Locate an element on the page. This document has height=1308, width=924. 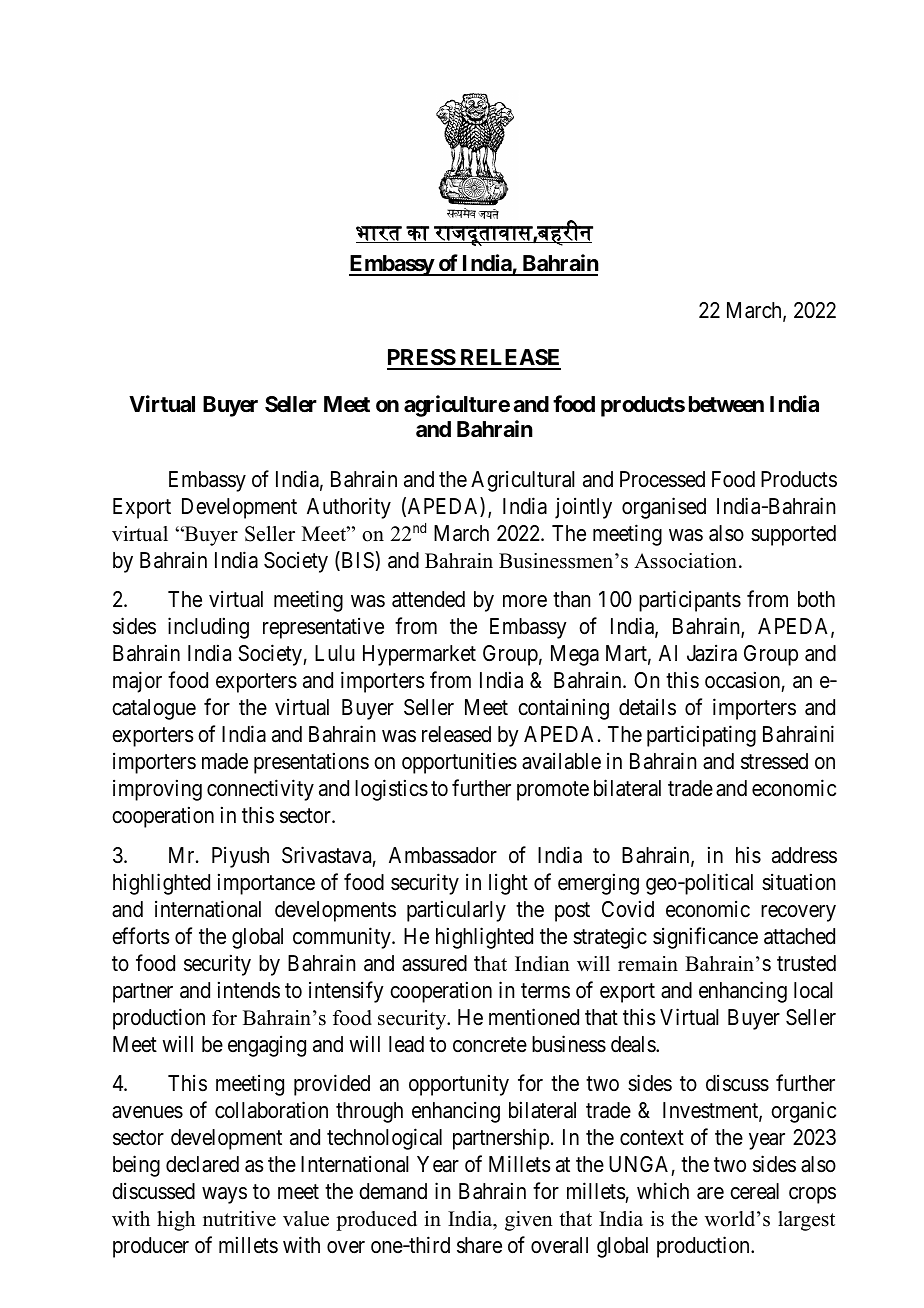
nutritive is located at coordinates (239, 1219).
